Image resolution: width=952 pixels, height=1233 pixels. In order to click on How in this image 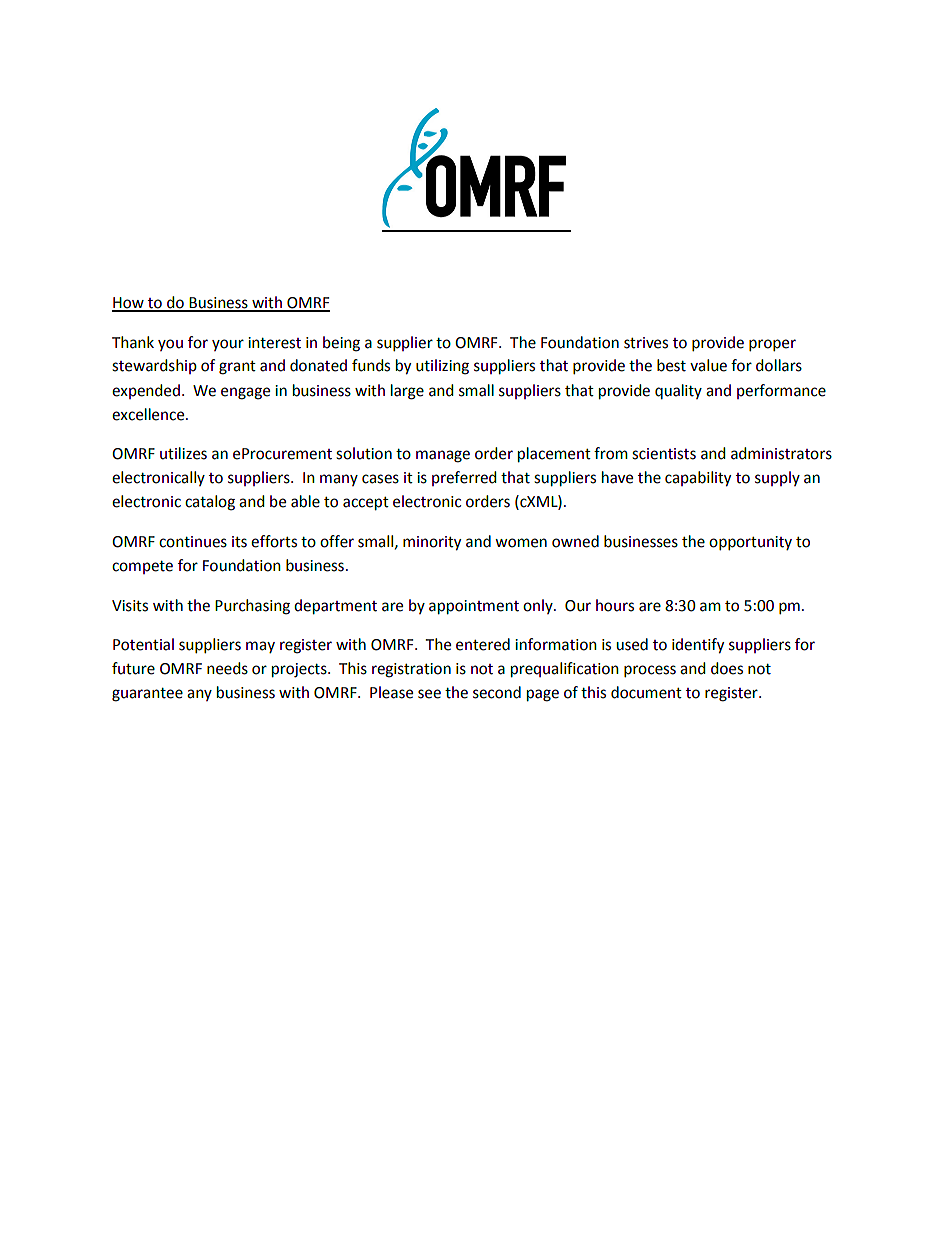, I will do `click(129, 304)`.
